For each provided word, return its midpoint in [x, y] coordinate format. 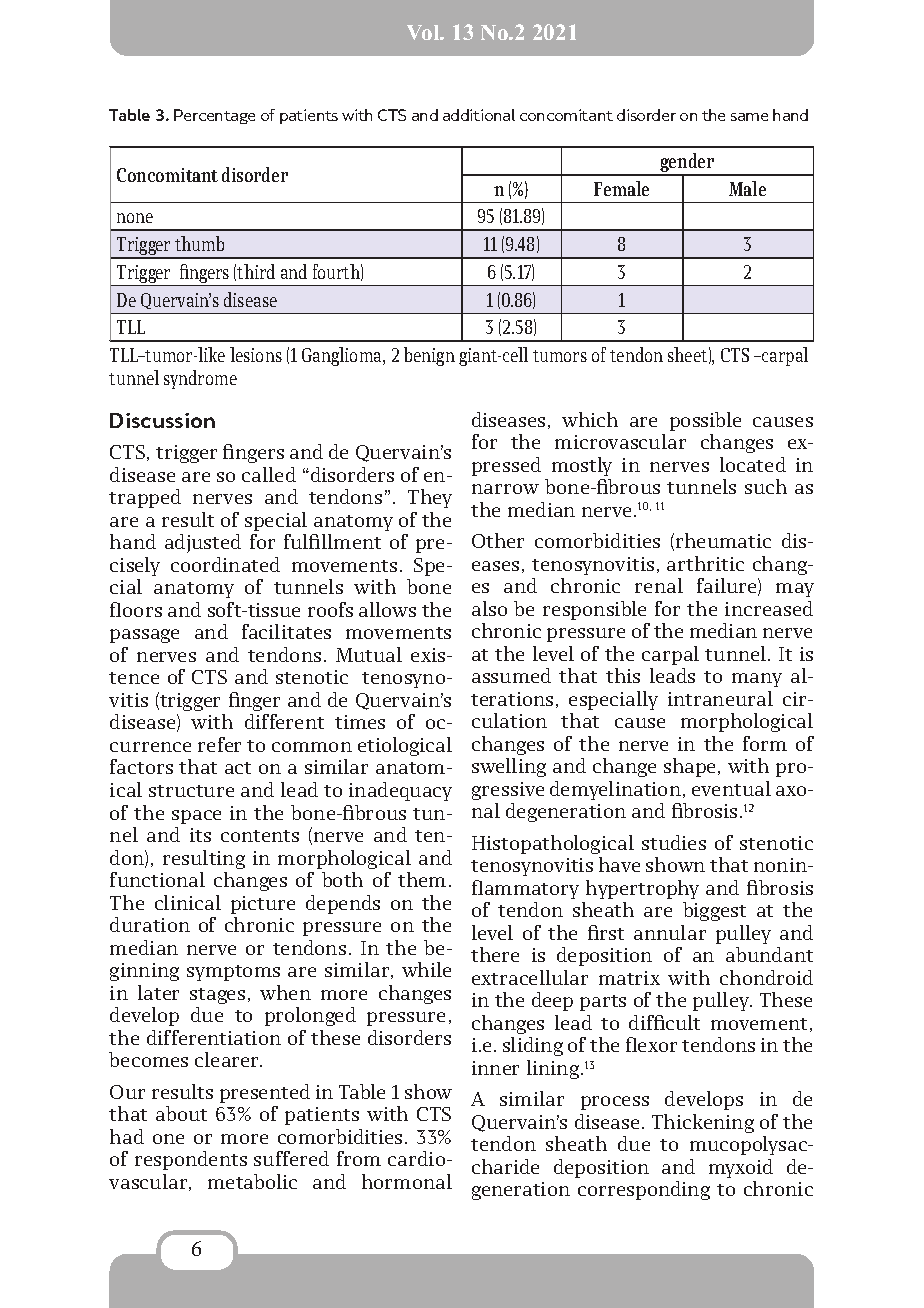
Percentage [214, 116]
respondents [191, 1160]
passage [144, 636]
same [749, 117]
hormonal [407, 1181]
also [489, 608]
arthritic [705, 563]
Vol [424, 32]
